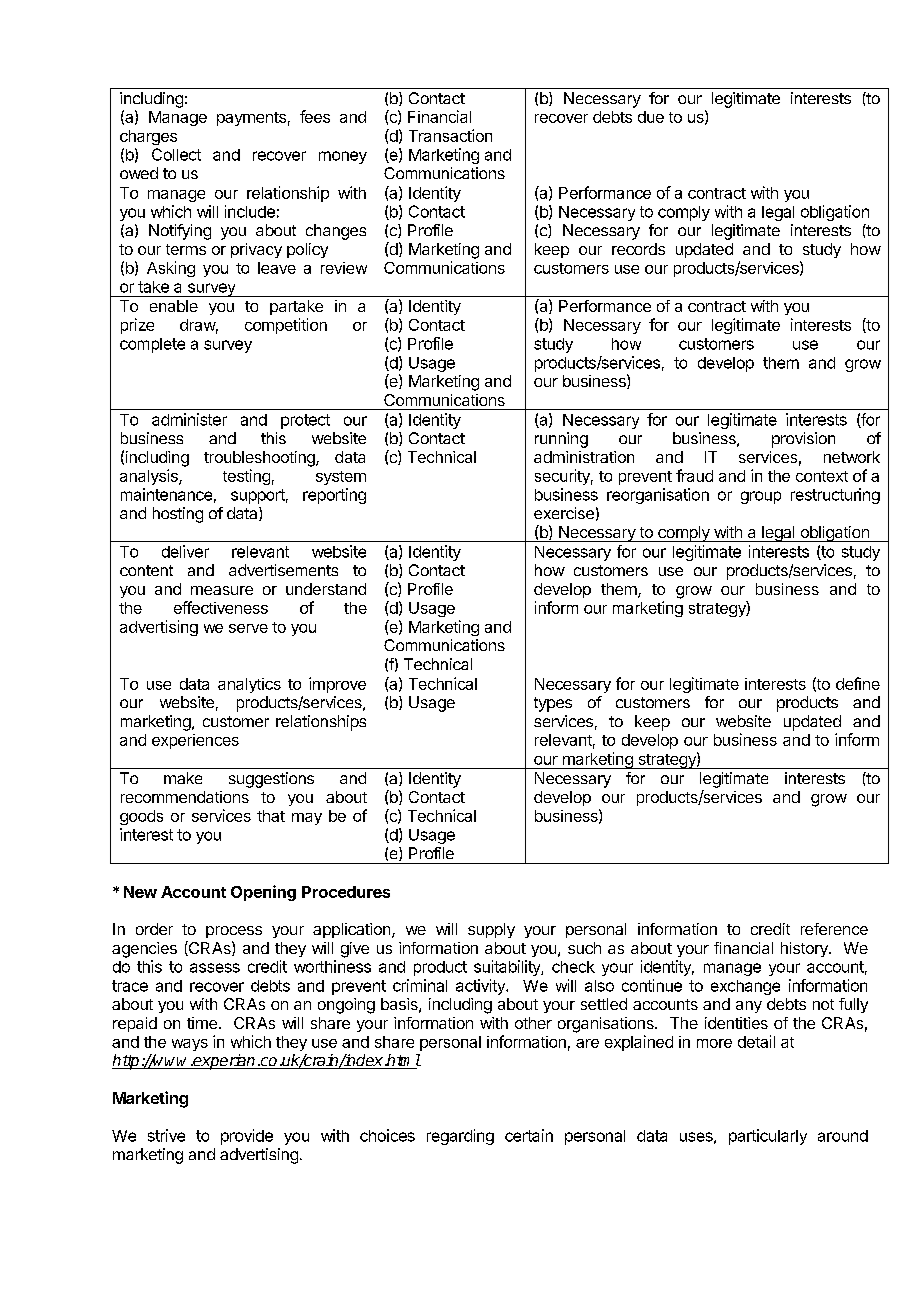 The height and width of the image is (1308, 924). I want to click on administer, so click(189, 419).
